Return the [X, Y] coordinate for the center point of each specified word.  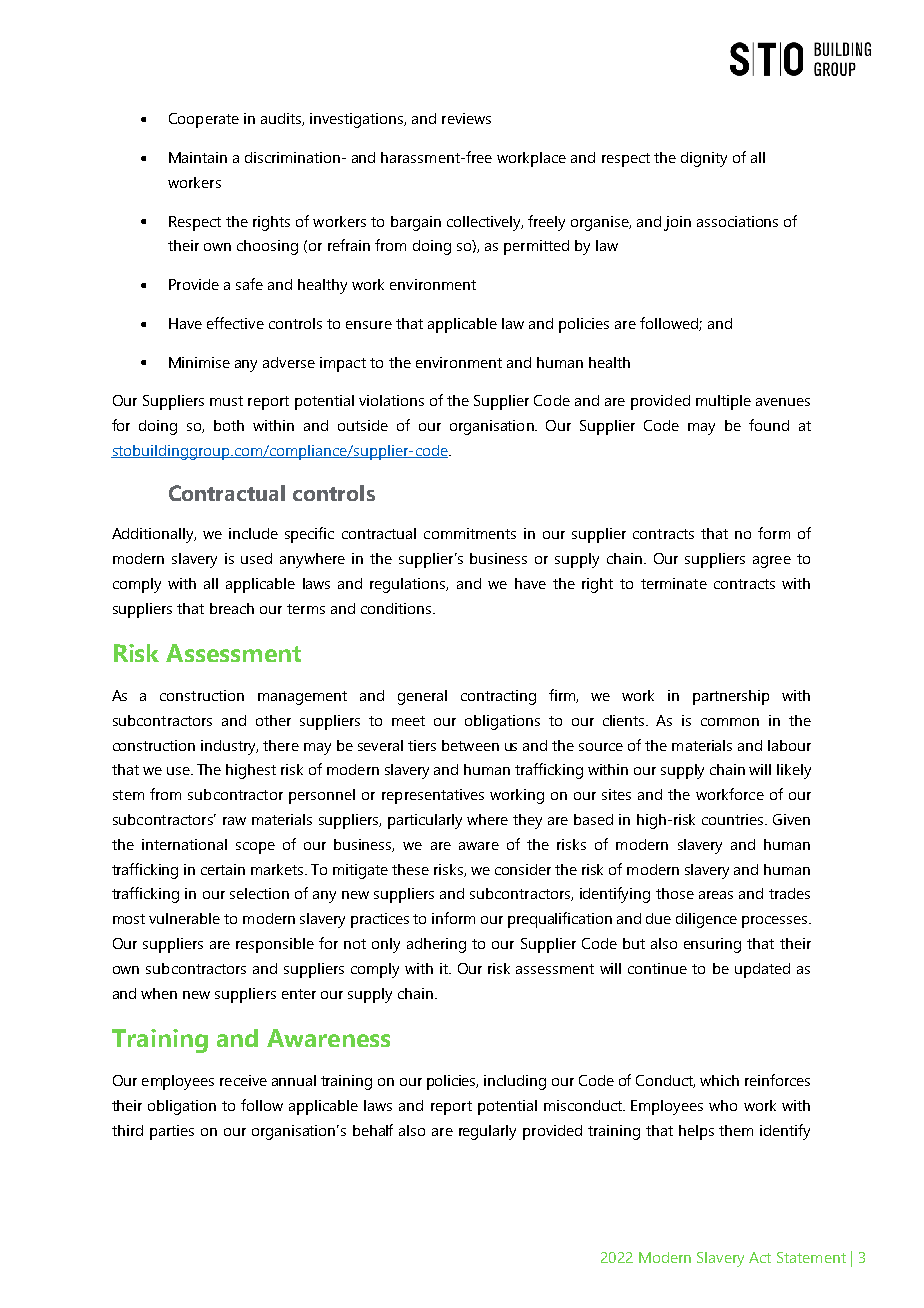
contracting [498, 697]
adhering [436, 945]
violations [391, 400]
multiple [723, 402]
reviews [466, 118]
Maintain [198, 157]
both [229, 425]
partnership [731, 697]
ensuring [712, 945]
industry [229, 747]
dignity [704, 159]
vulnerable [184, 918]
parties [172, 1132]
